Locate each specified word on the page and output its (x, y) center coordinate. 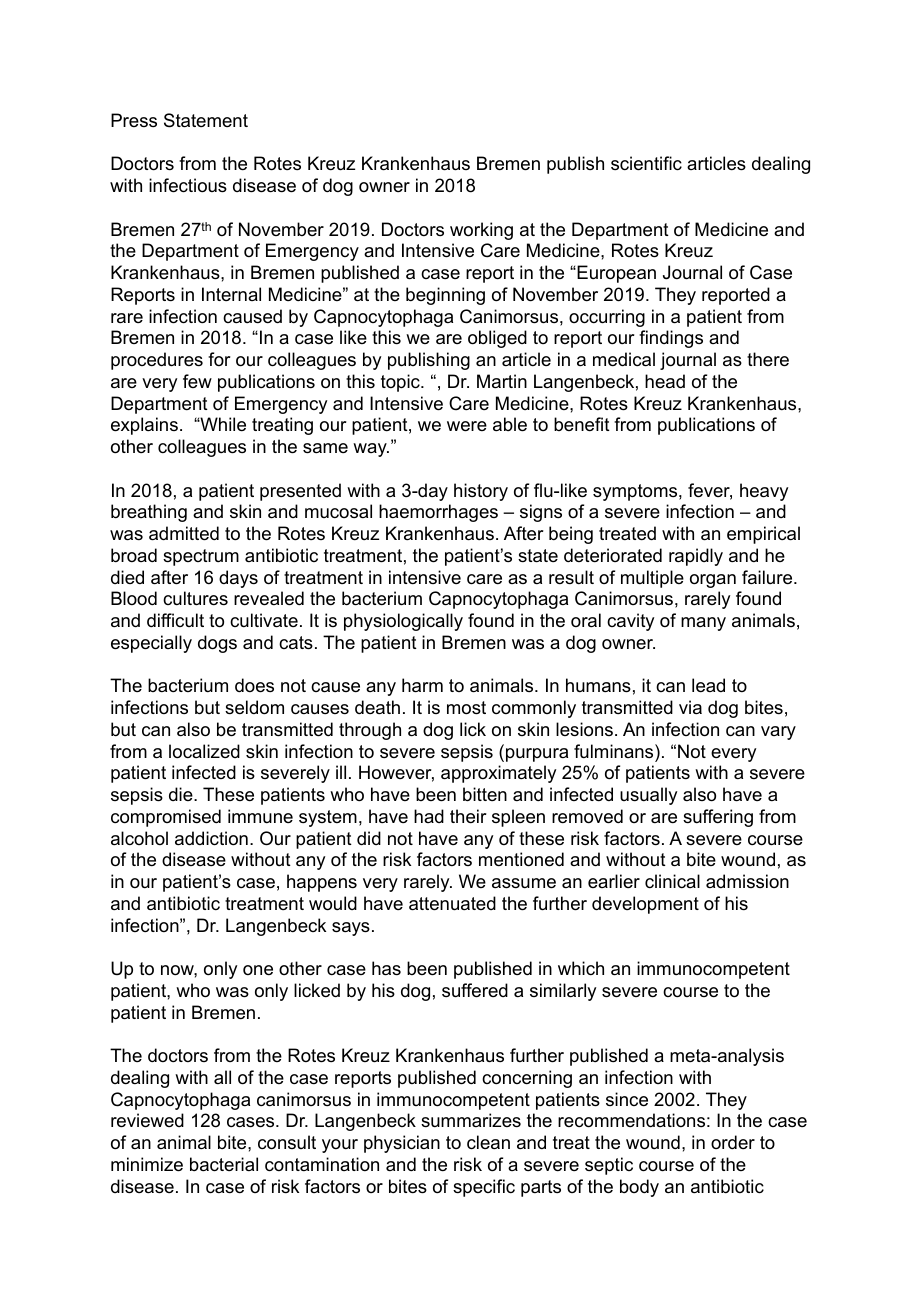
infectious (188, 185)
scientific (646, 163)
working (481, 231)
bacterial (224, 1164)
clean (488, 1142)
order (733, 1142)
